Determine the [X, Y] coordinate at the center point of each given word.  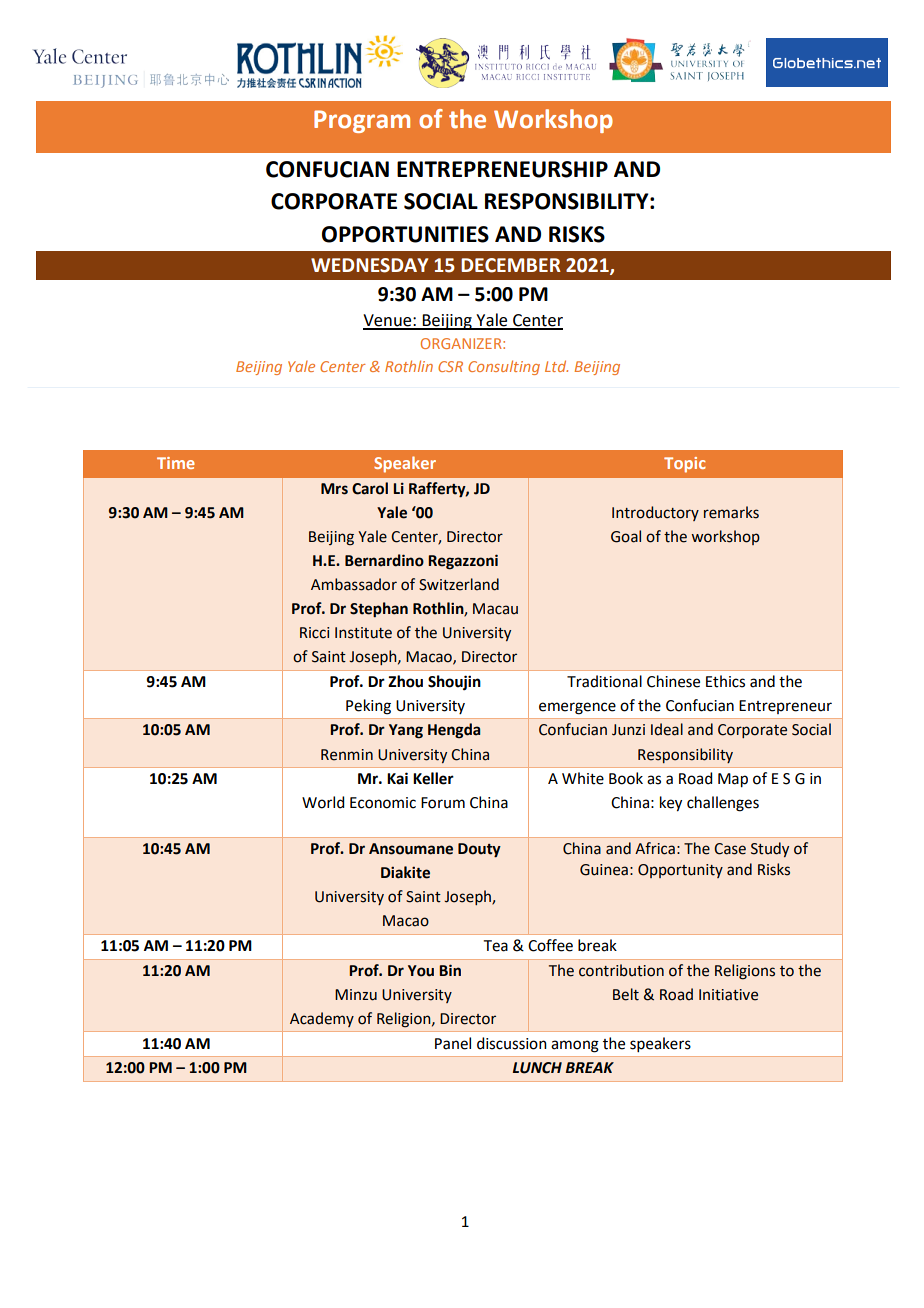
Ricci [314, 633]
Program [362, 121]
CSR [450, 366]
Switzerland [459, 584]
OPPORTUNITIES [405, 234]
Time [176, 463]
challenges [723, 804]
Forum [443, 803]
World [323, 802]
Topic [685, 465]
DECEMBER [511, 265]
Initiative [728, 995]
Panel [453, 1043]
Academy [322, 1019]
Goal [626, 536]
